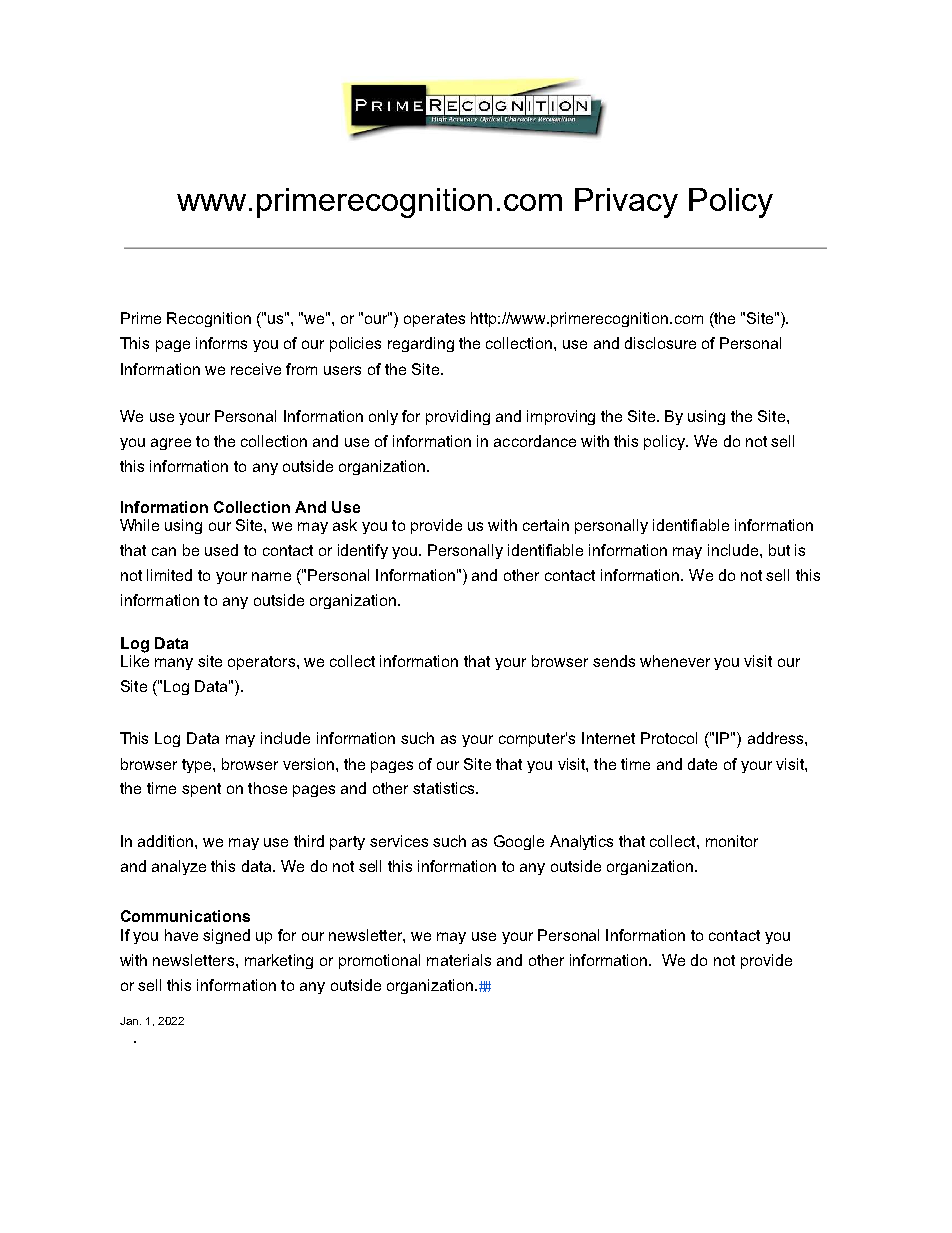  What do you see at coordinates (221, 343) in the image?
I see `informs` at bounding box center [221, 343].
